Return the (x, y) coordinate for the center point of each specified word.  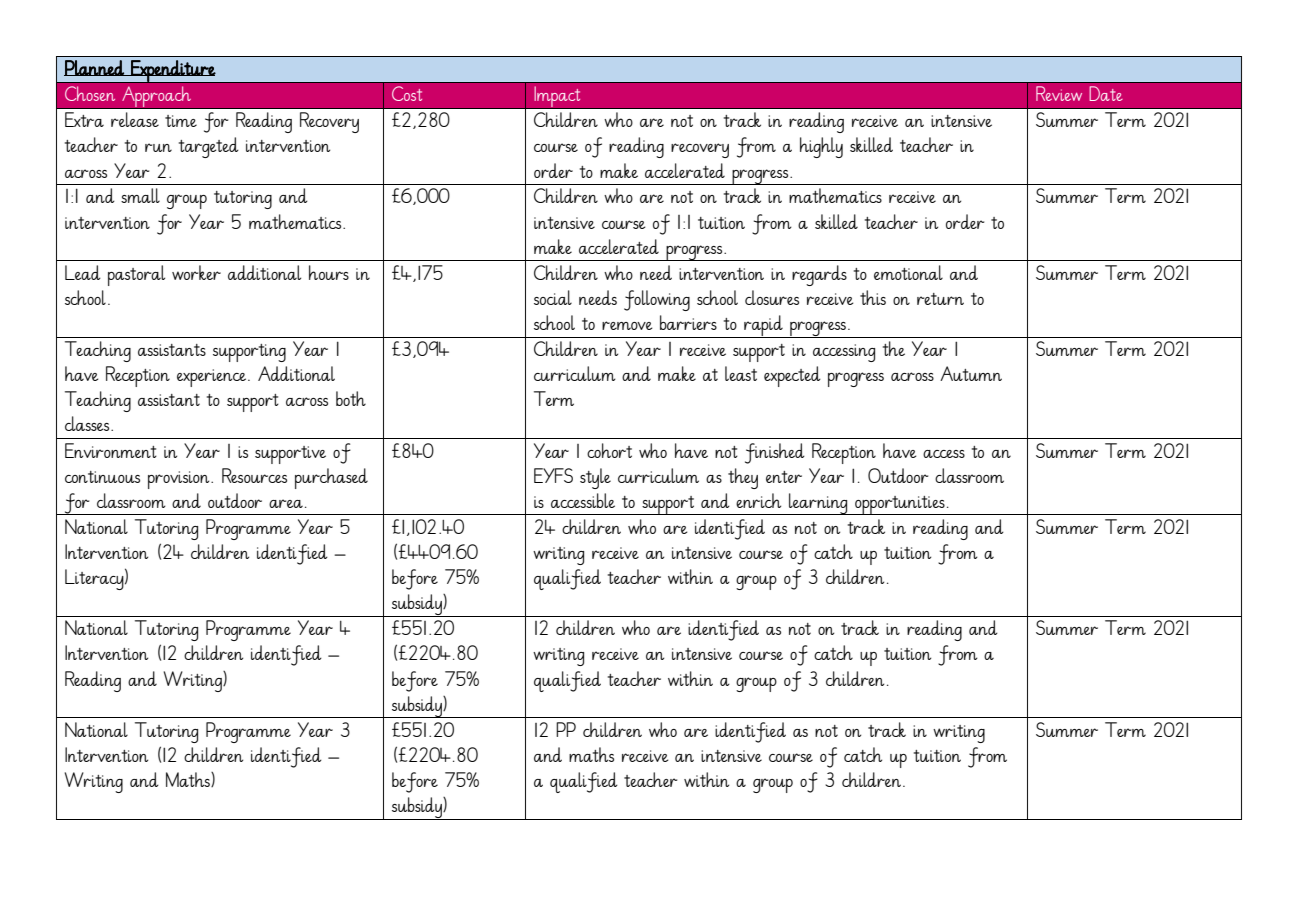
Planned (95, 68)
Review (1059, 93)
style (595, 478)
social (553, 297)
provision (180, 480)
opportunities (900, 505)
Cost (407, 93)
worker (196, 272)
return (940, 299)
